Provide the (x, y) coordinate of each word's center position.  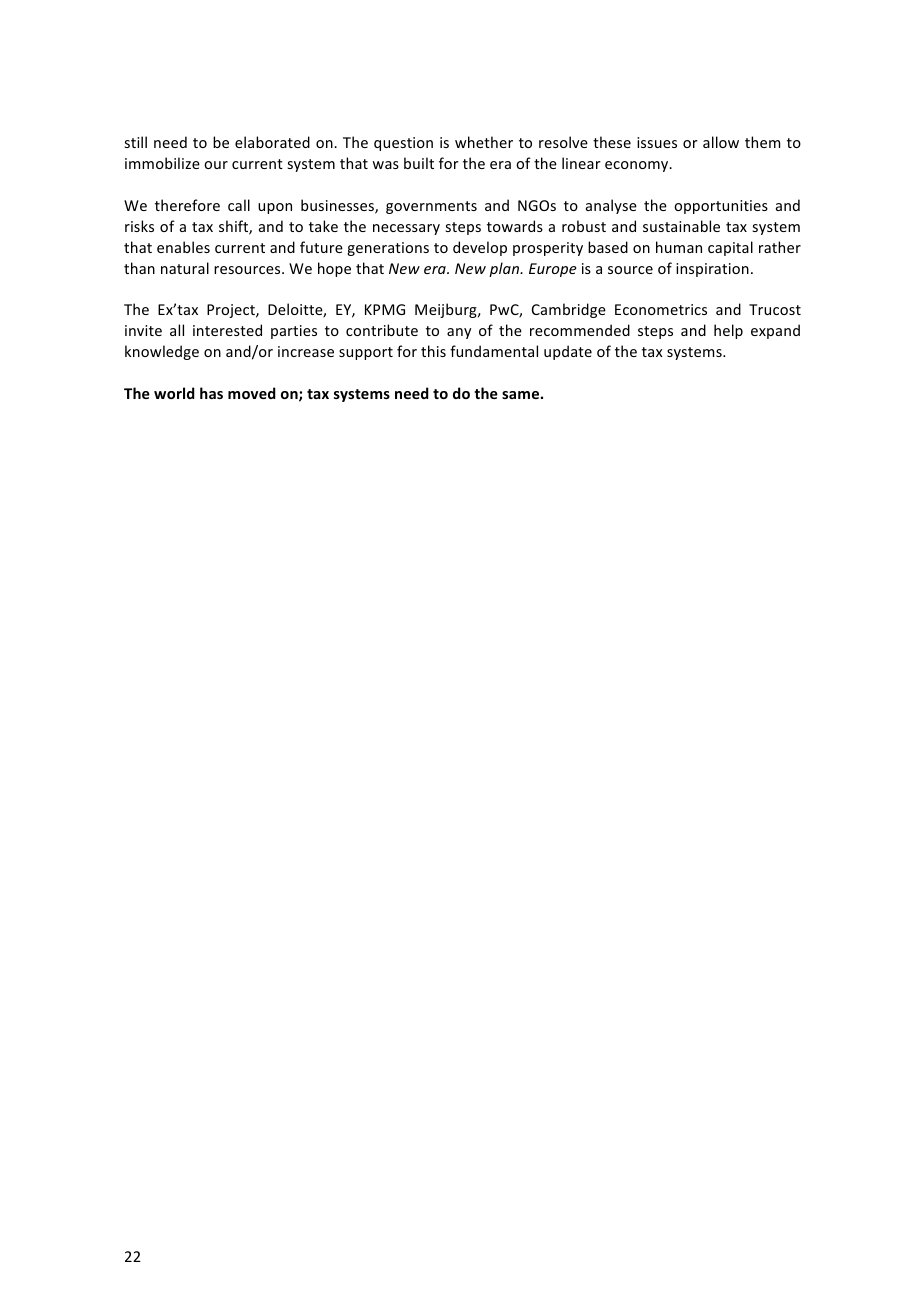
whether (484, 142)
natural (185, 268)
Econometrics (661, 309)
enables (183, 247)
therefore (187, 205)
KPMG (385, 309)
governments (431, 207)
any (459, 333)
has (211, 393)
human (679, 247)
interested (227, 330)
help (728, 331)
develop (480, 248)
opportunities (721, 207)
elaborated (272, 142)
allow (721, 142)
